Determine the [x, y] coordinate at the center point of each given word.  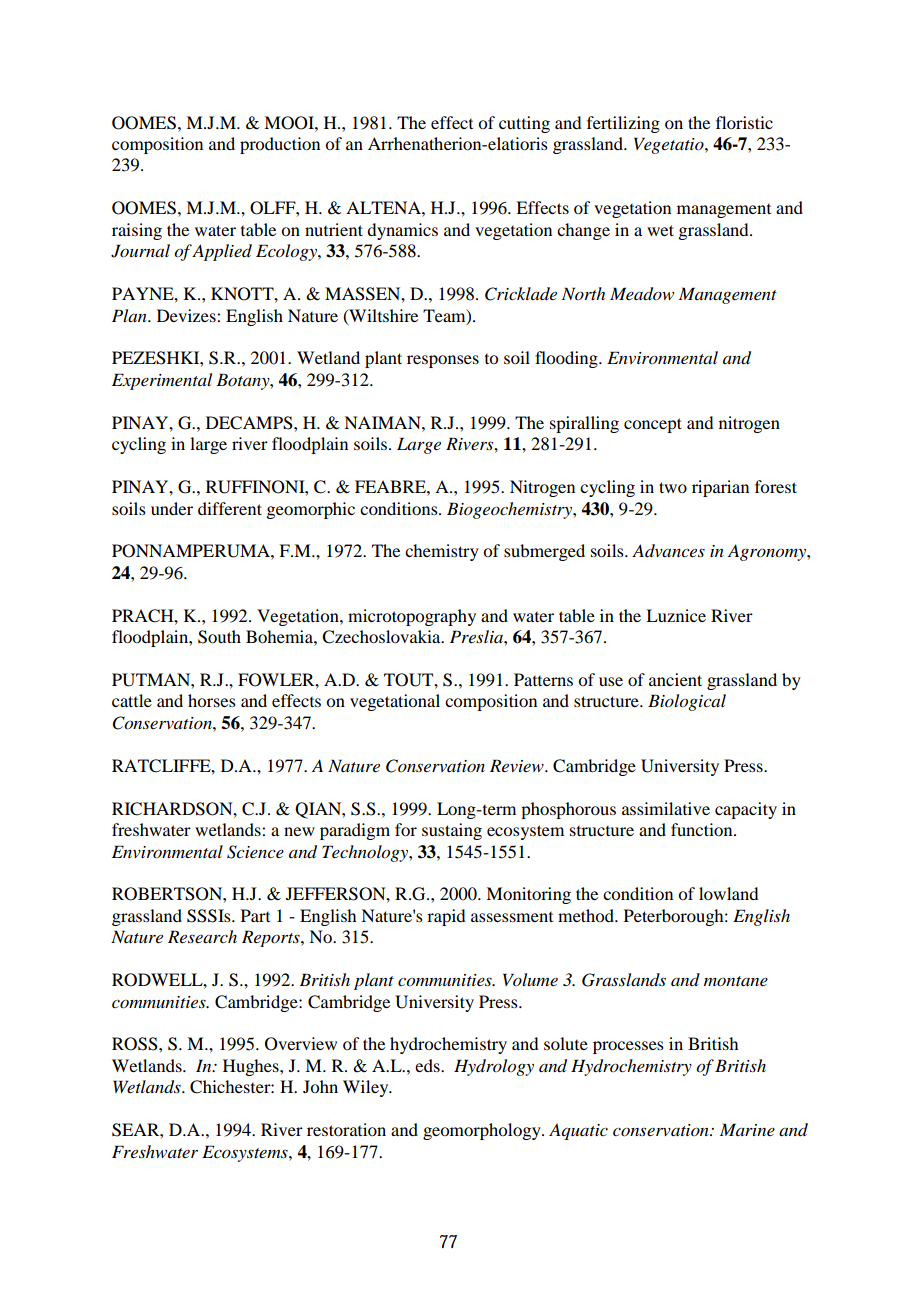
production [280, 145]
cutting [524, 124]
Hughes [252, 1067]
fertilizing [623, 124]
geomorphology [483, 1131]
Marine [747, 1129]
